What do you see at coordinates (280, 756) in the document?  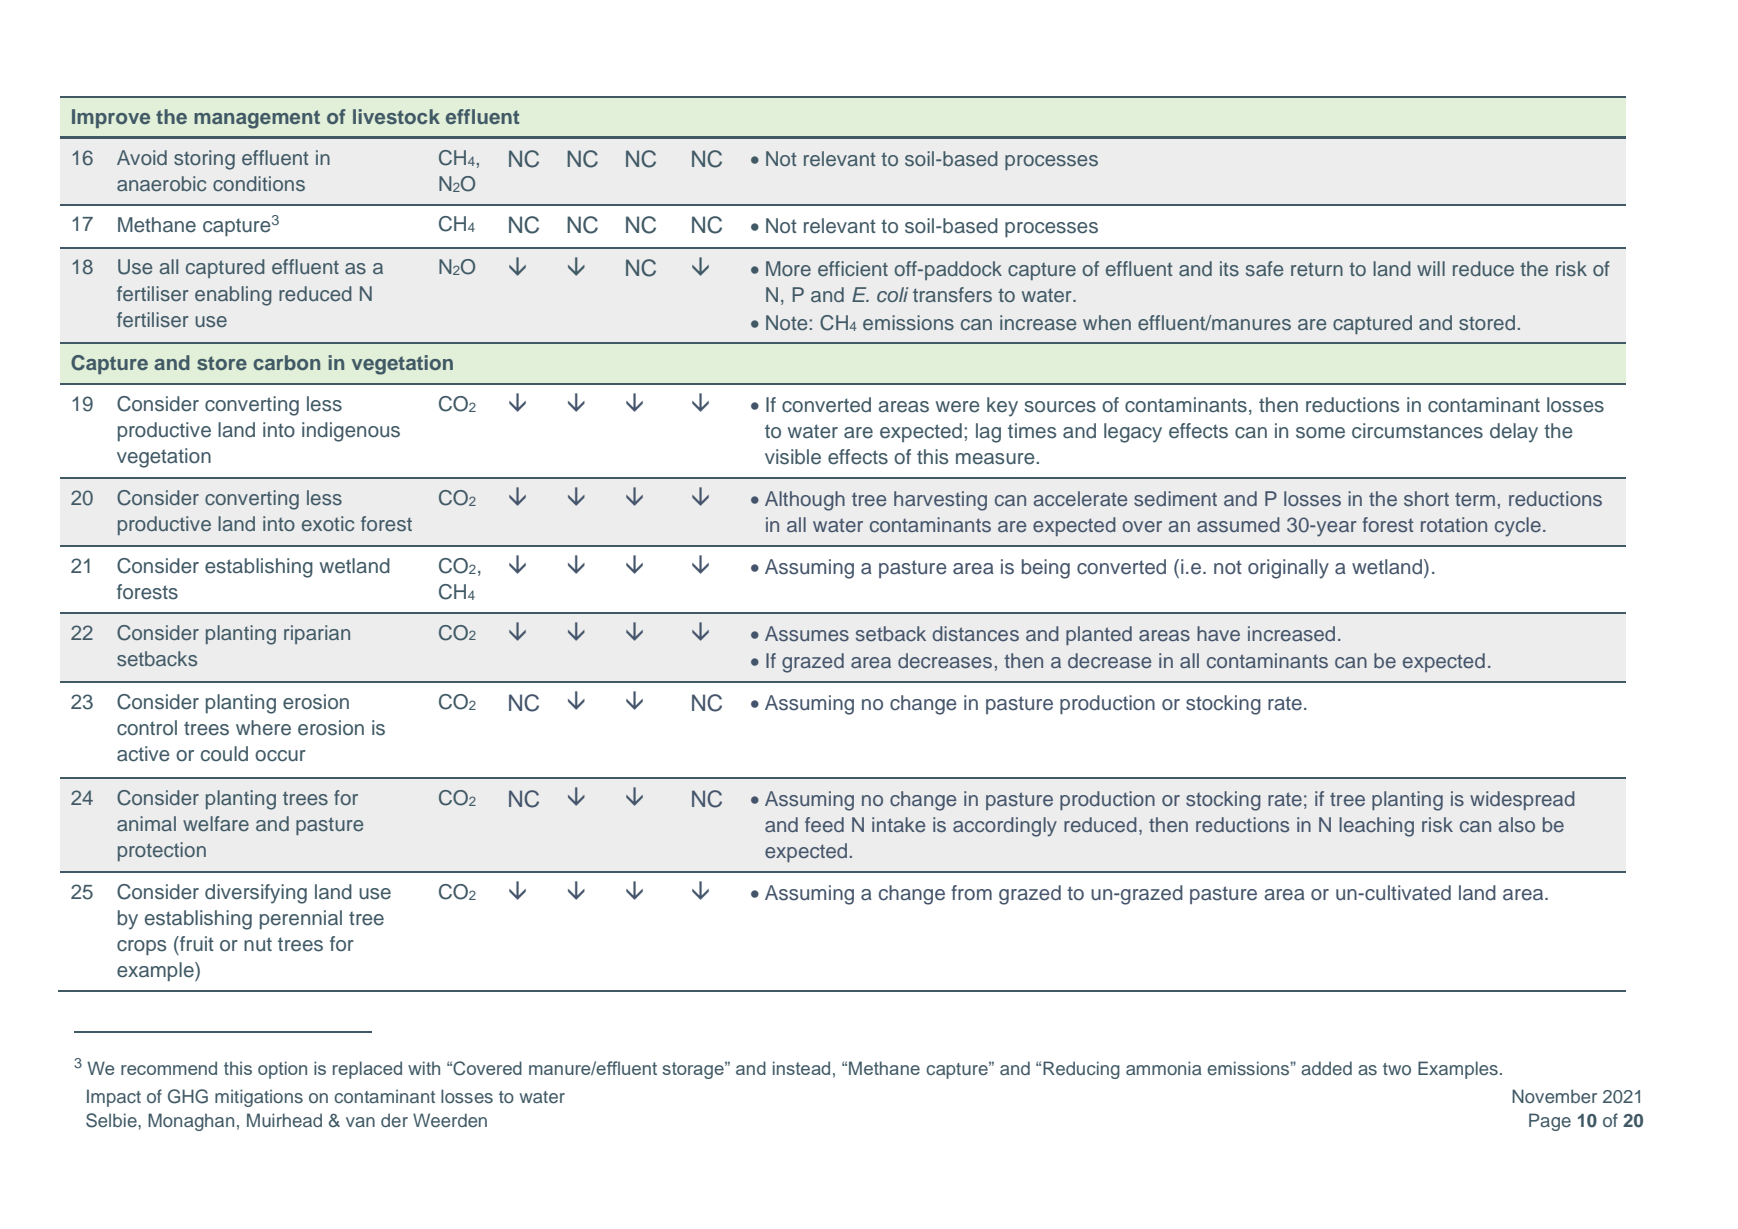 I see `occur` at bounding box center [280, 756].
